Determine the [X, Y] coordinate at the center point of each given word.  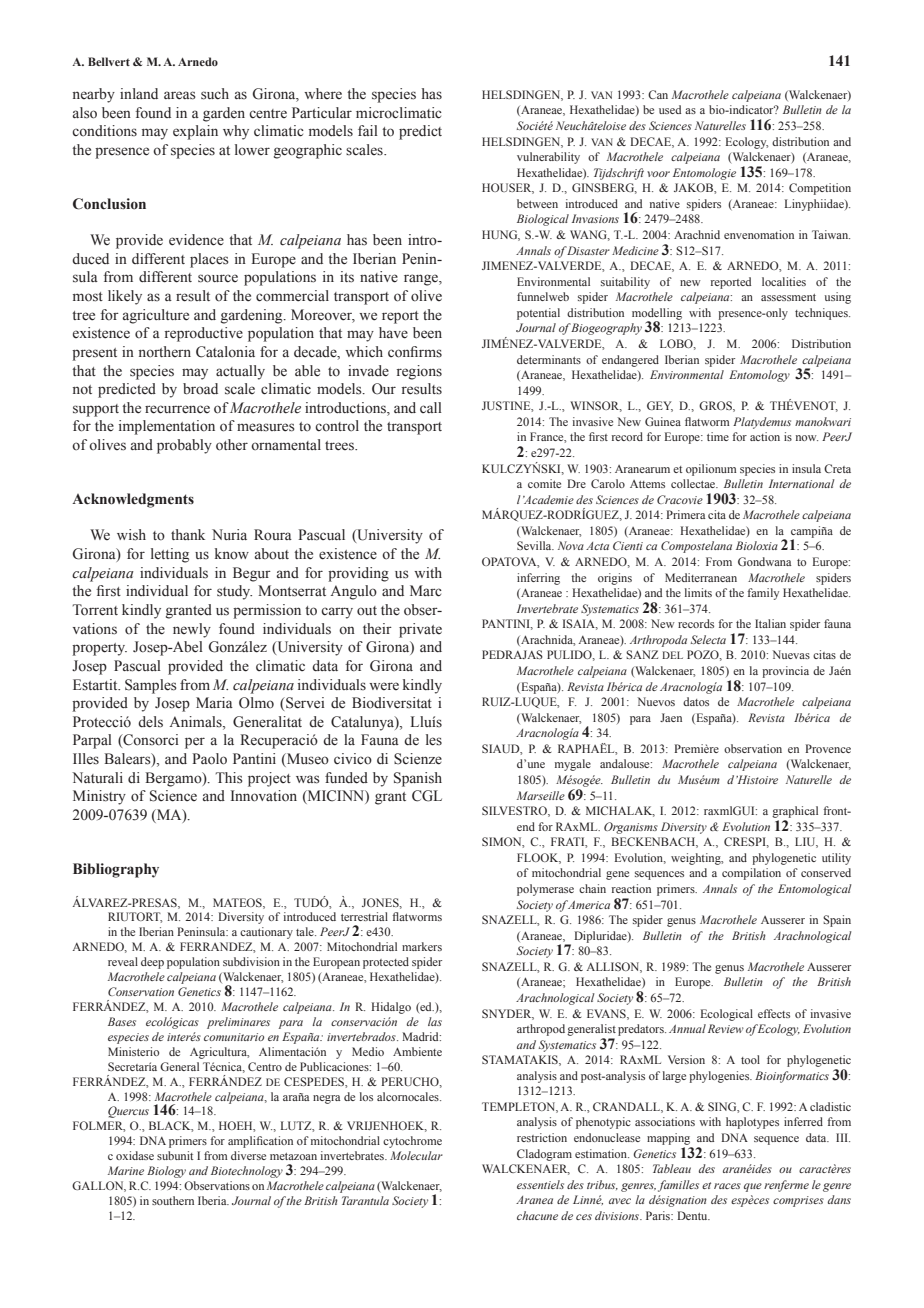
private [420, 630]
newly [192, 630]
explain [195, 132]
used [670, 109]
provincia [785, 672]
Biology [166, 1172]
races [727, 1186]
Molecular [416, 1155]
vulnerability [548, 158]
